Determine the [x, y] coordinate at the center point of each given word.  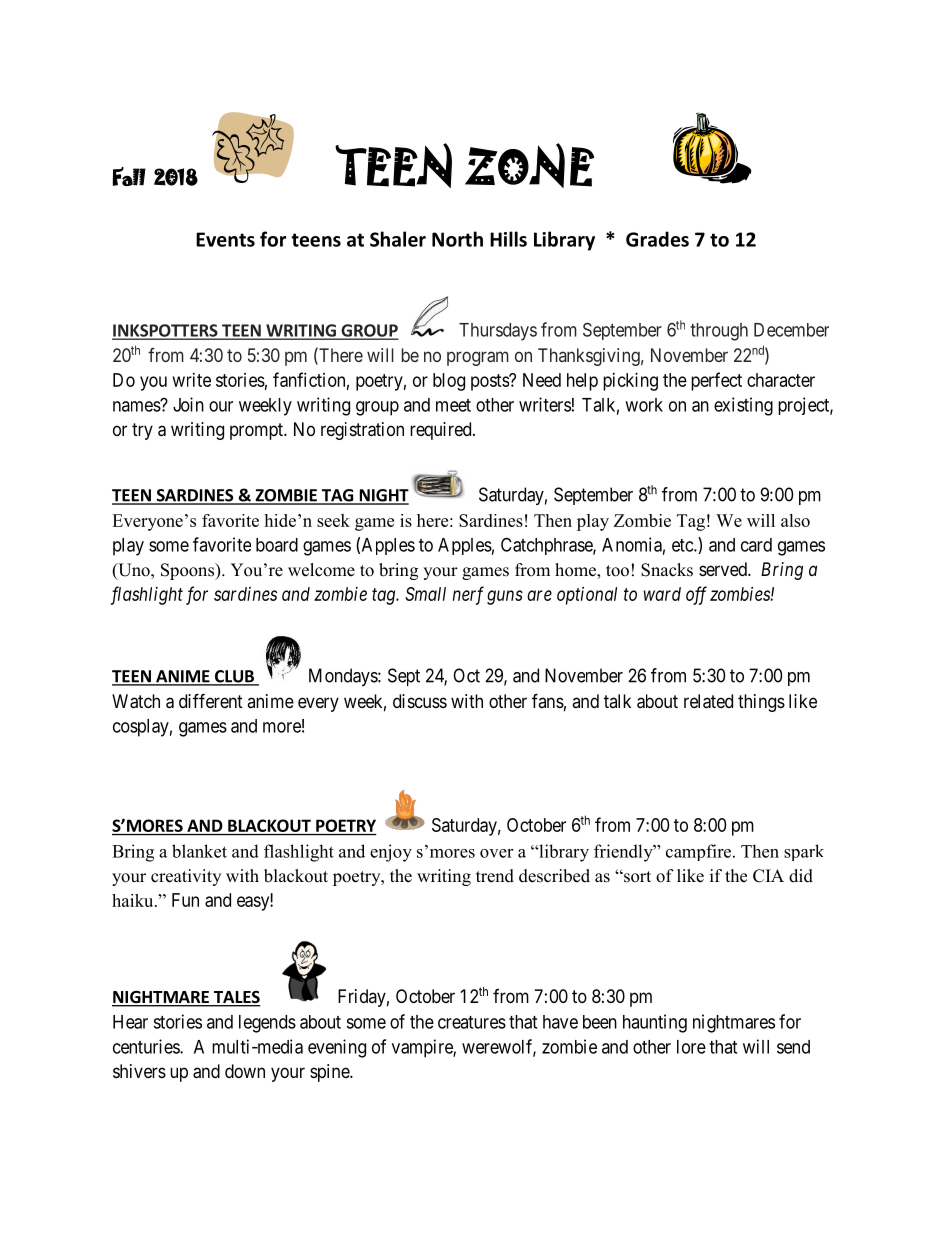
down [245, 1071]
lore [691, 1047]
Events [225, 239]
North [457, 239]
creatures [472, 1022]
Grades [657, 239]
